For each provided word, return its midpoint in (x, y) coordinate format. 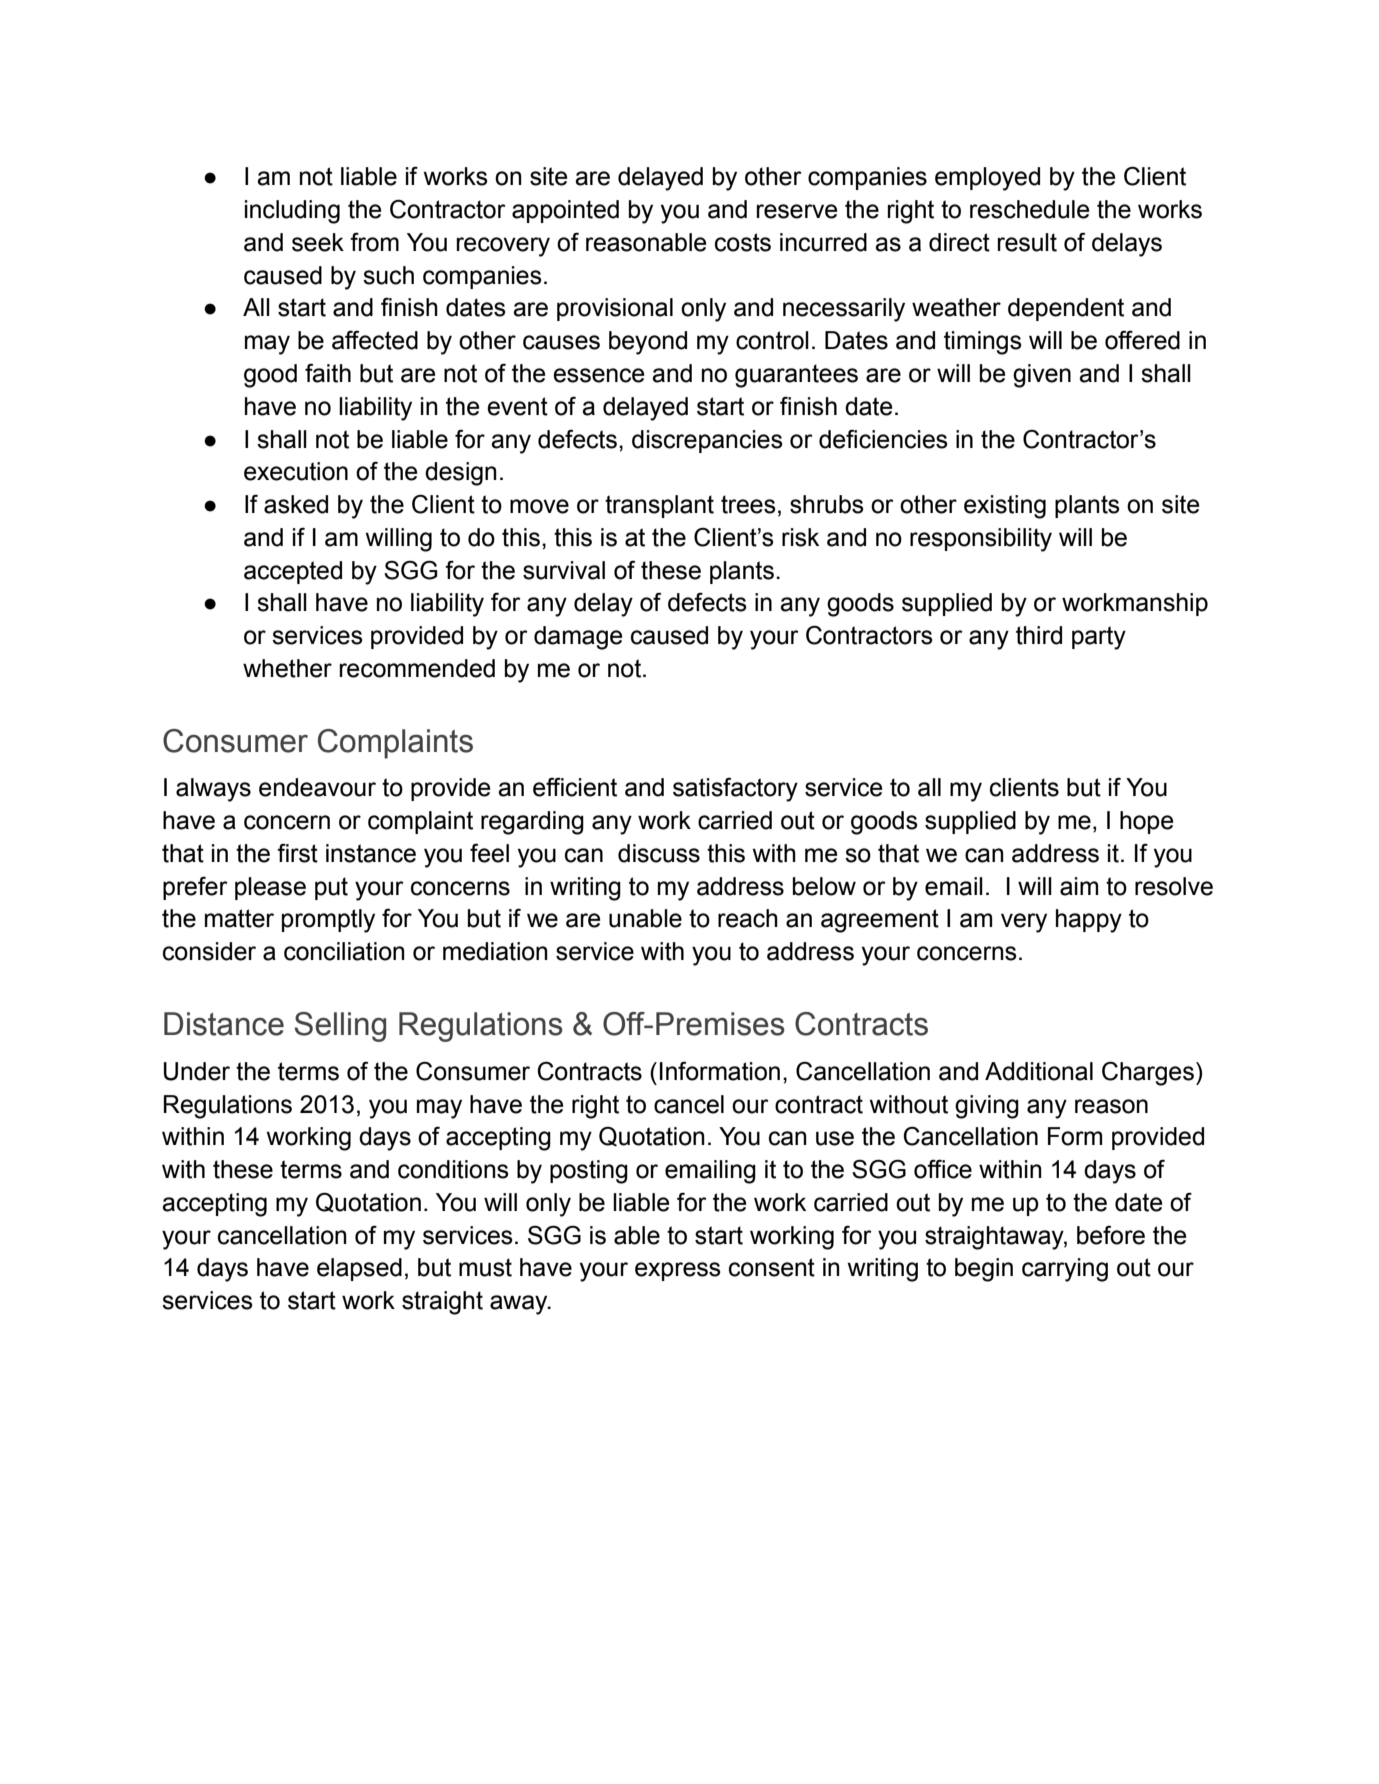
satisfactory (735, 789)
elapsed (359, 1269)
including (292, 212)
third (1039, 635)
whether (287, 668)
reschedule (1029, 209)
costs (743, 242)
